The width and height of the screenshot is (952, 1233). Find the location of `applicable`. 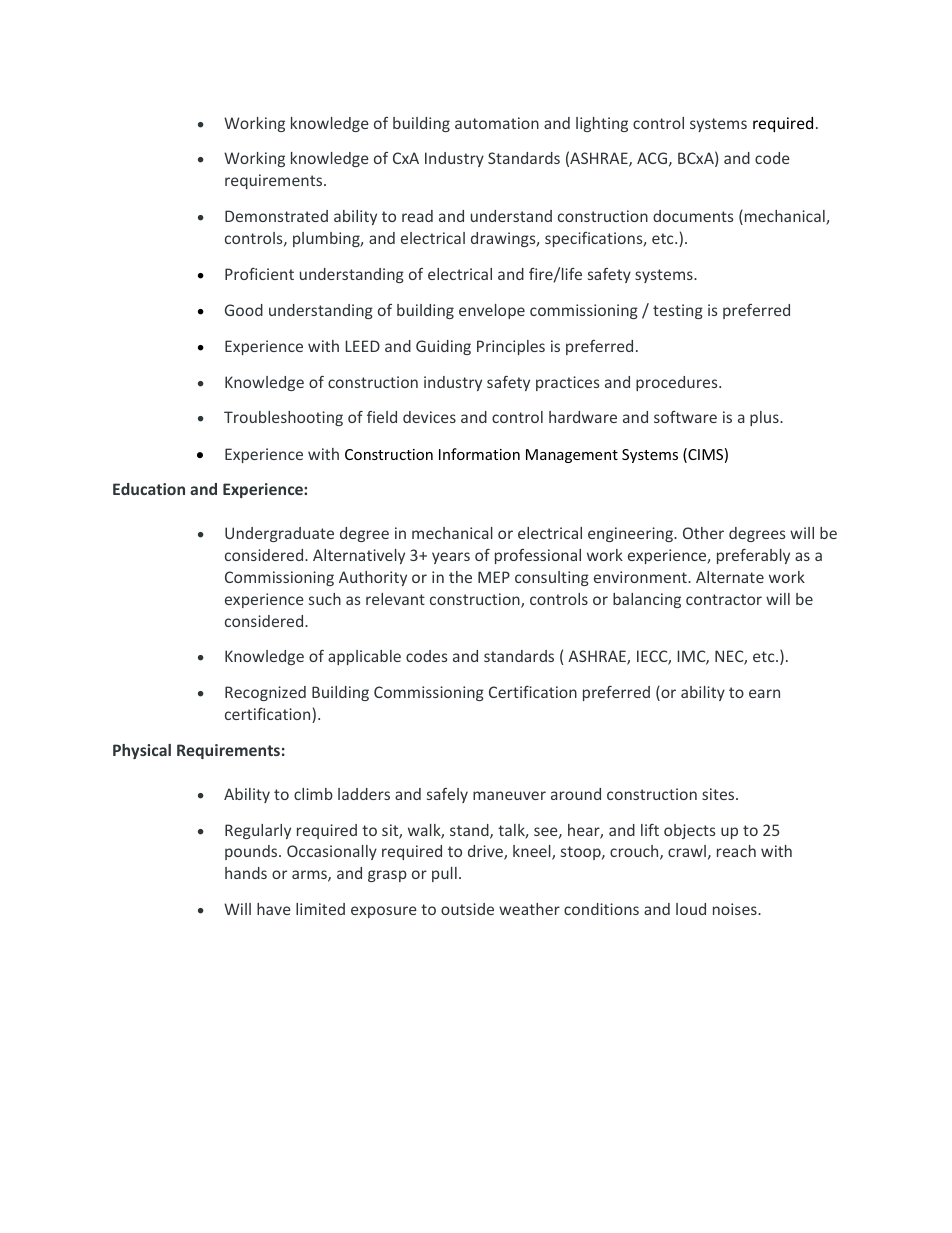

applicable is located at coordinates (364, 657).
